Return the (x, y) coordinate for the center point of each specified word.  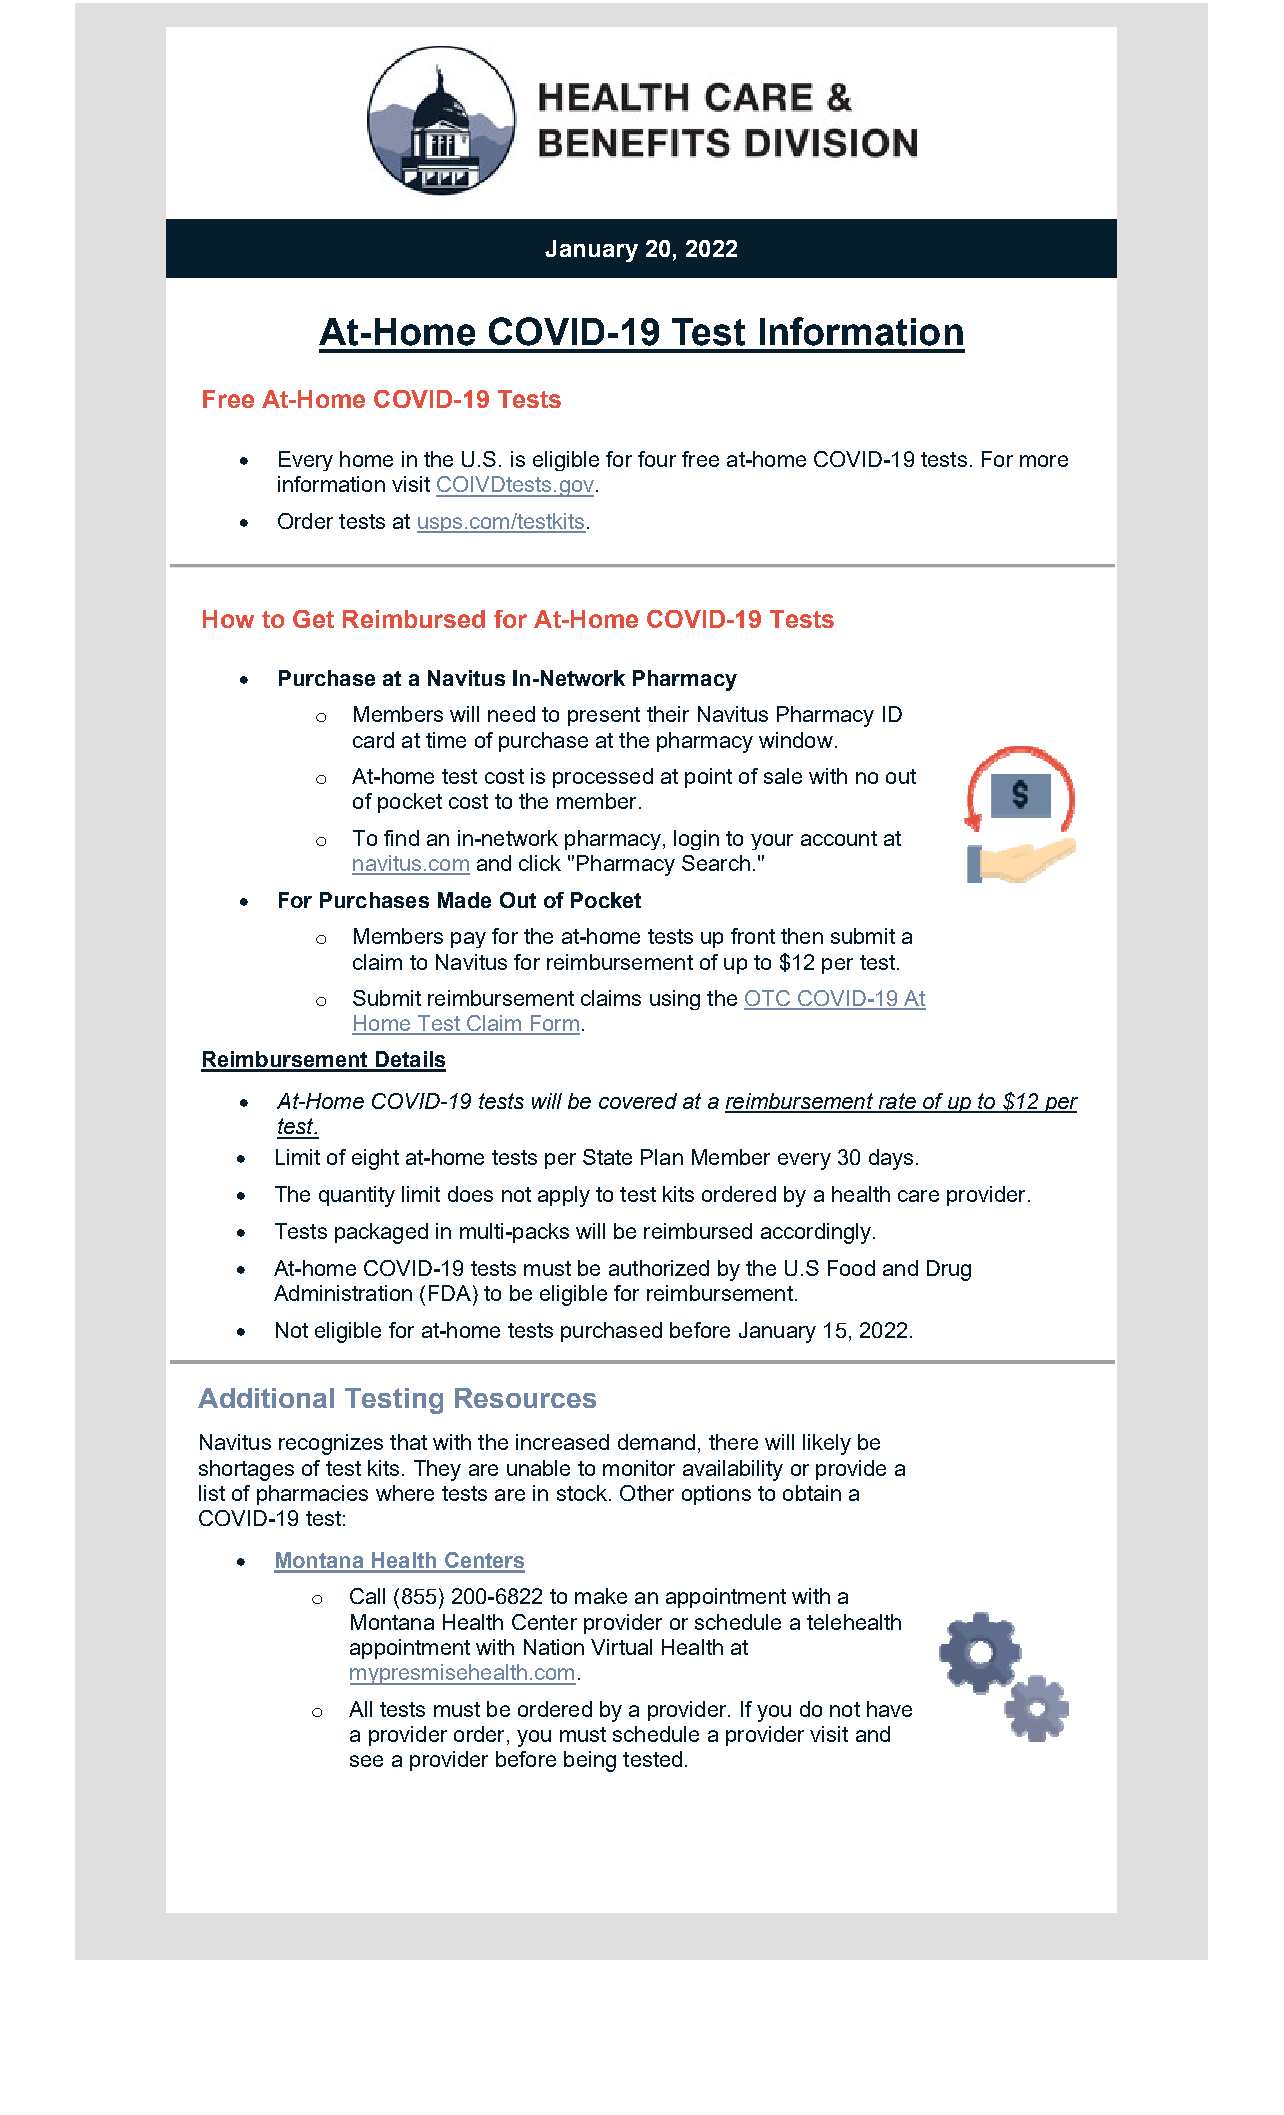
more (1044, 461)
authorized (659, 1268)
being (590, 1761)
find (401, 838)
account (839, 838)
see (366, 1761)
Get (313, 619)
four (657, 459)
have (889, 1709)
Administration (343, 1293)
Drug (949, 1270)
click (540, 863)
